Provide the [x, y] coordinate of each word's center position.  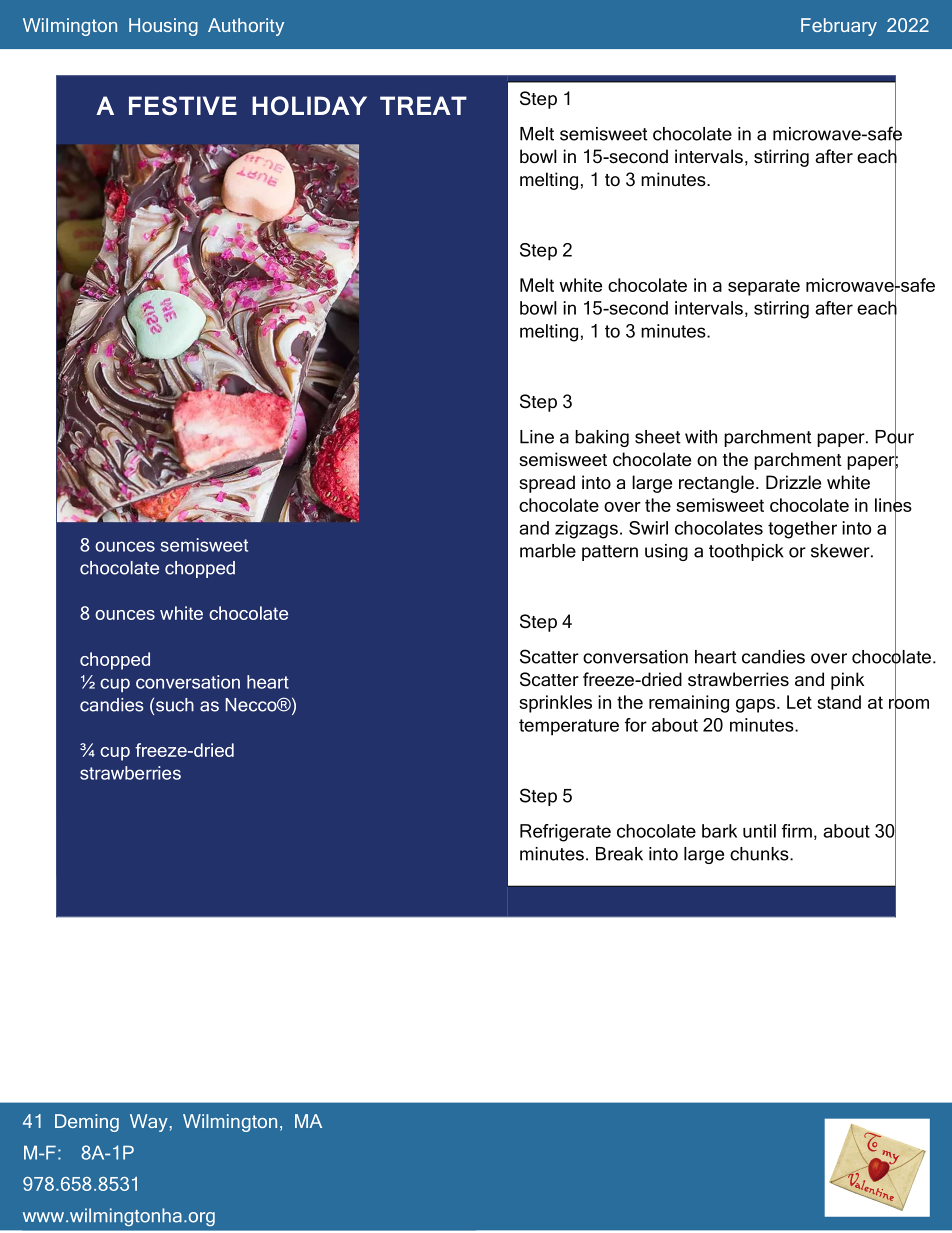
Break [619, 854]
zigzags [586, 530]
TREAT [423, 105]
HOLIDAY [309, 106]
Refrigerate [565, 833]
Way [149, 1123]
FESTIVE [183, 106]
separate [764, 287]
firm [797, 831]
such [175, 705]
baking [602, 438]
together [802, 530]
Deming [87, 1123]
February [839, 27]
